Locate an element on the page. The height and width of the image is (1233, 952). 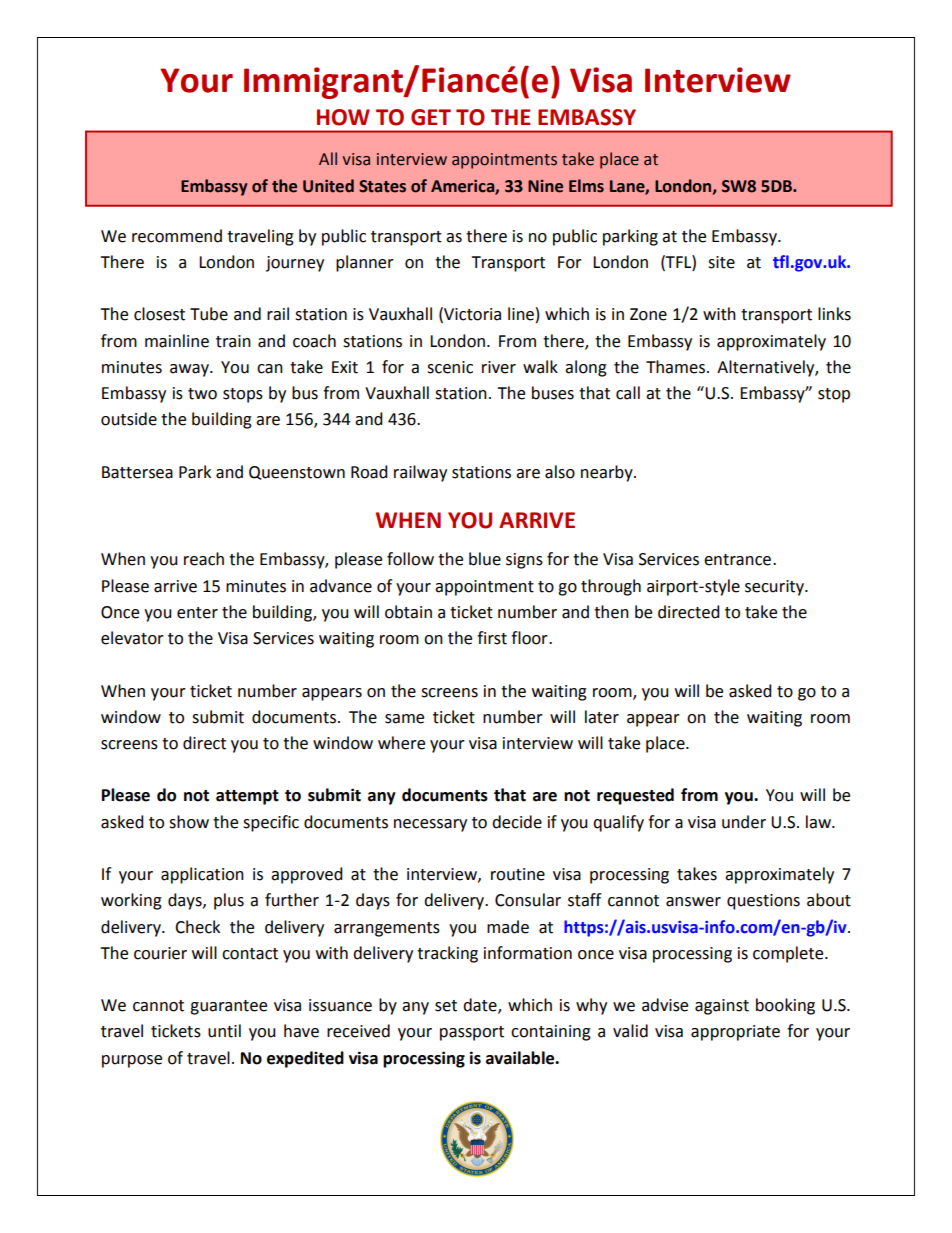
passport is located at coordinates (472, 1033).
